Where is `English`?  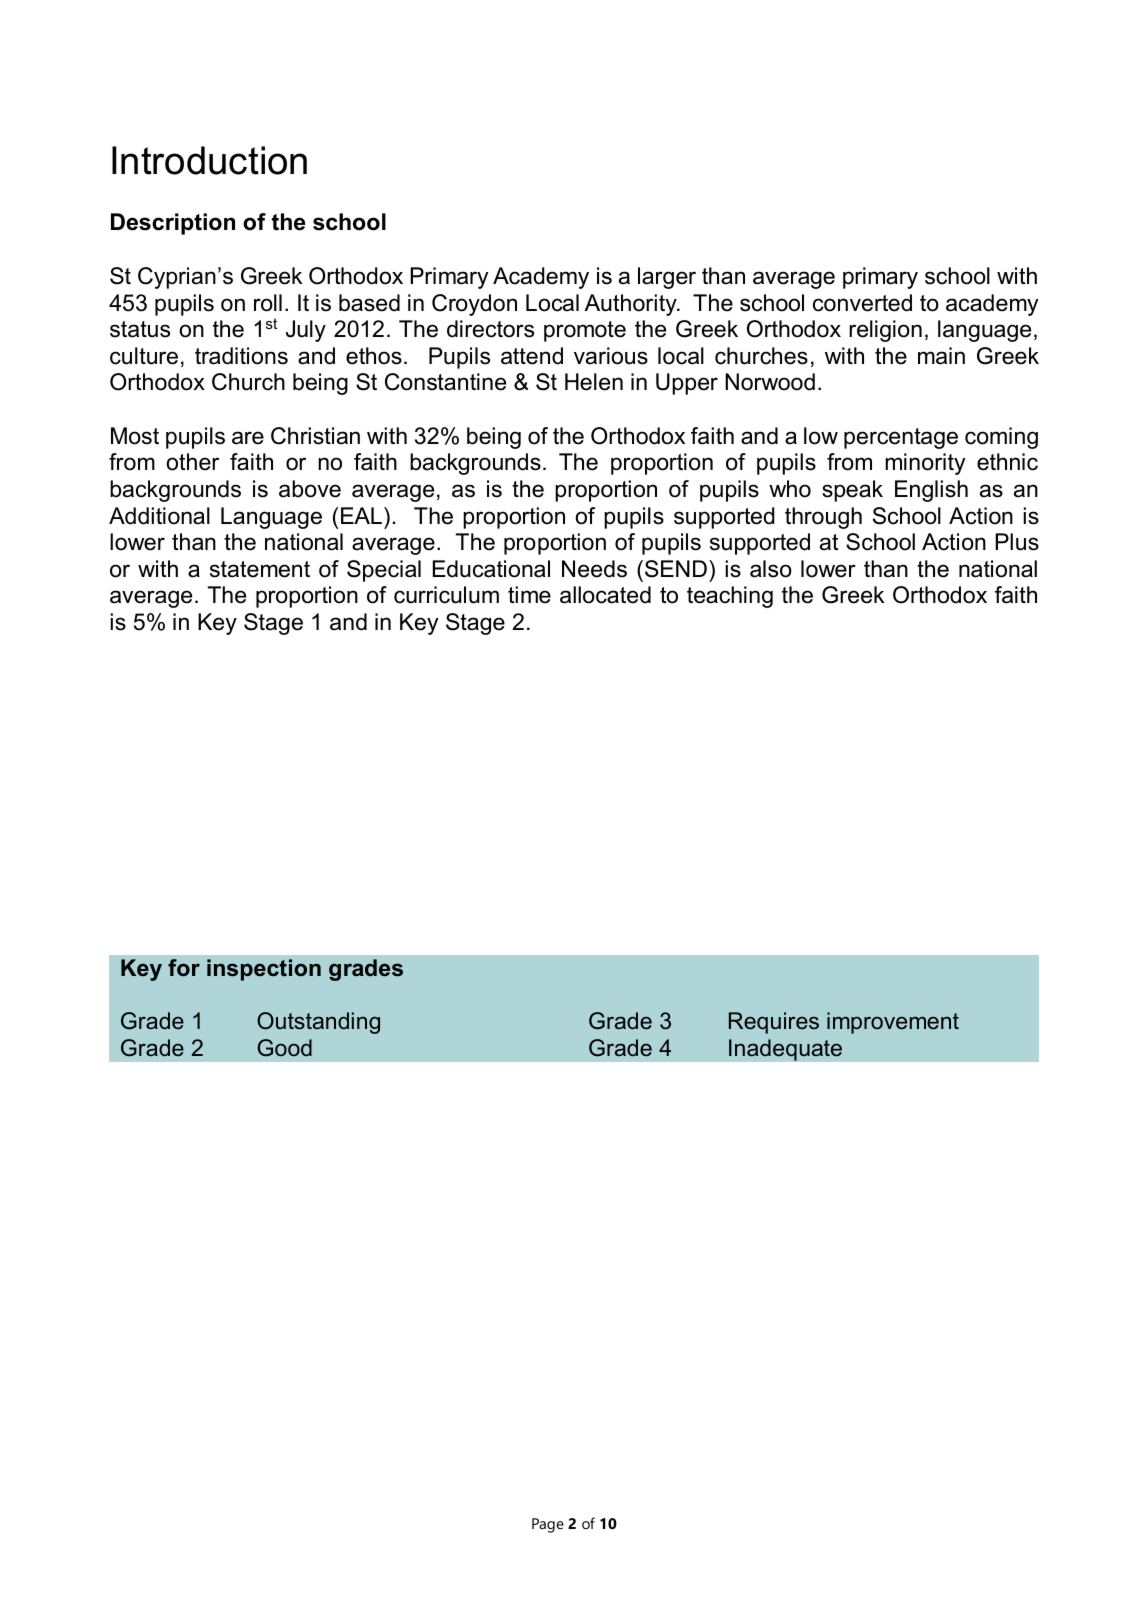
English is located at coordinates (931, 491).
